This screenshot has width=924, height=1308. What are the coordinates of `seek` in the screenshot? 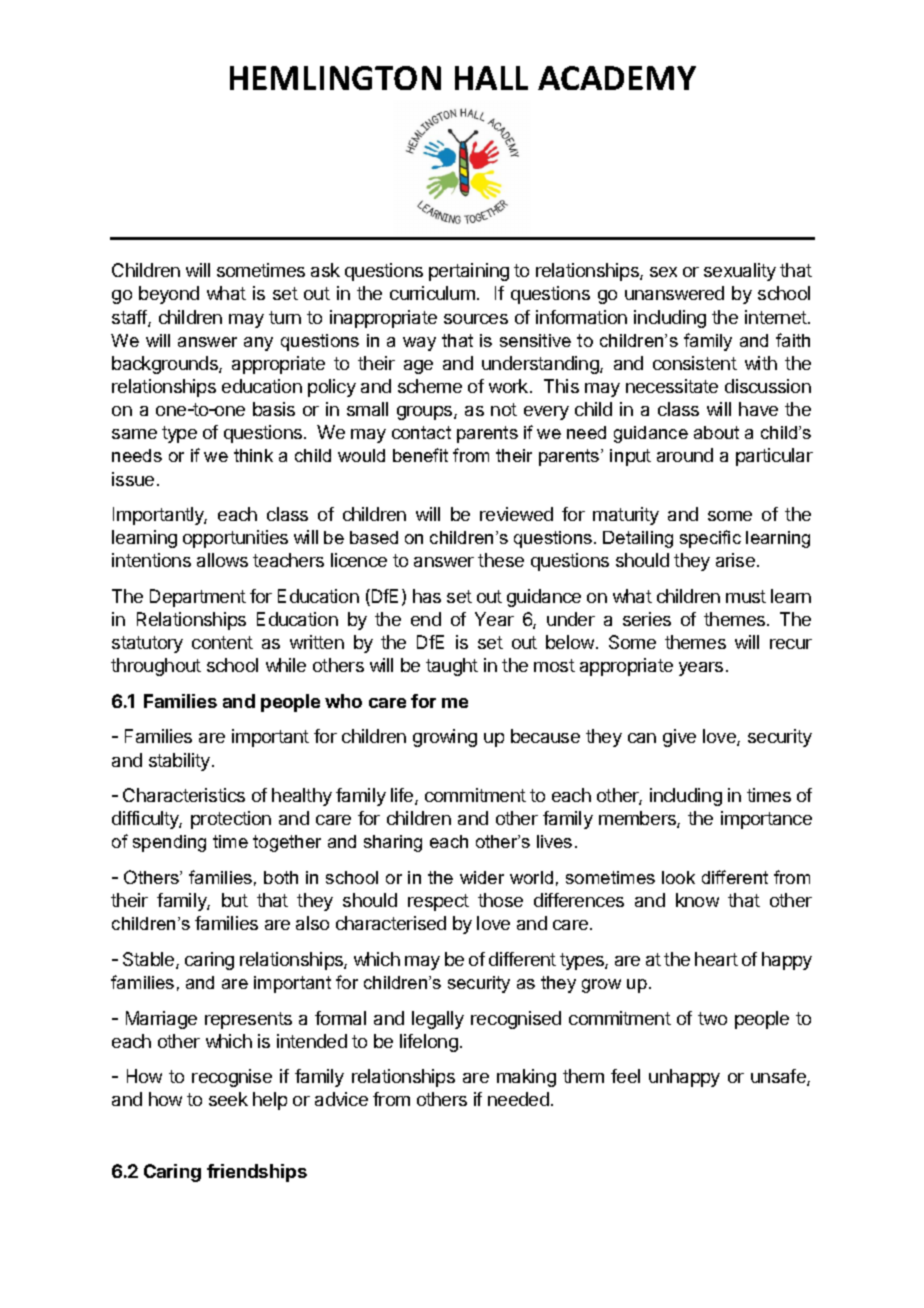 It's located at (228, 1099).
